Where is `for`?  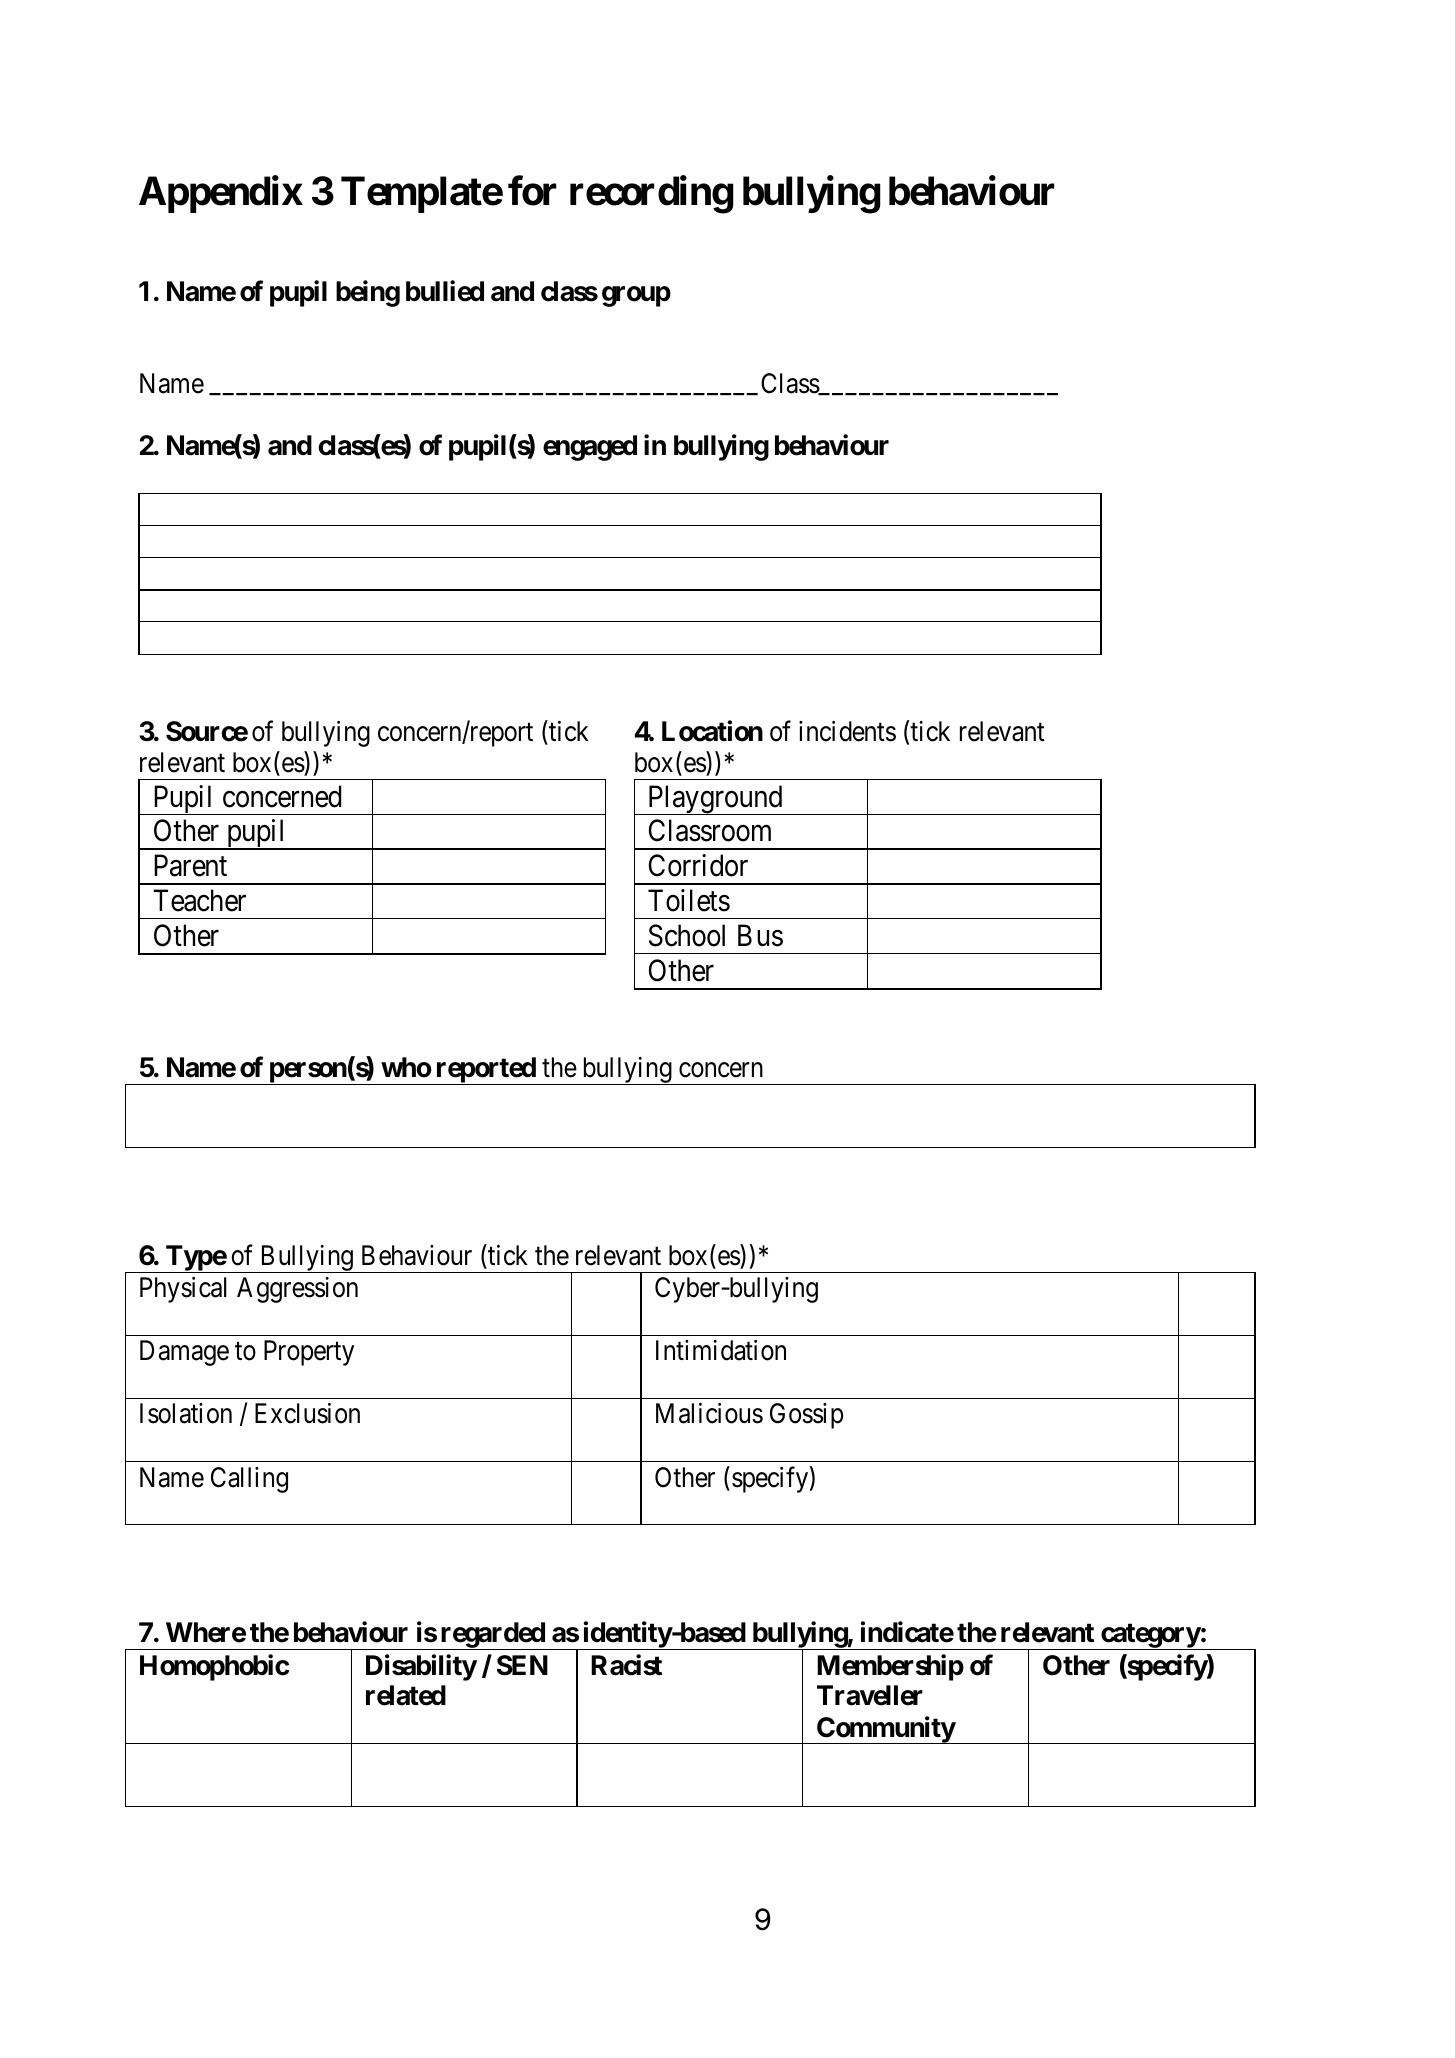
for is located at coordinates (532, 191).
